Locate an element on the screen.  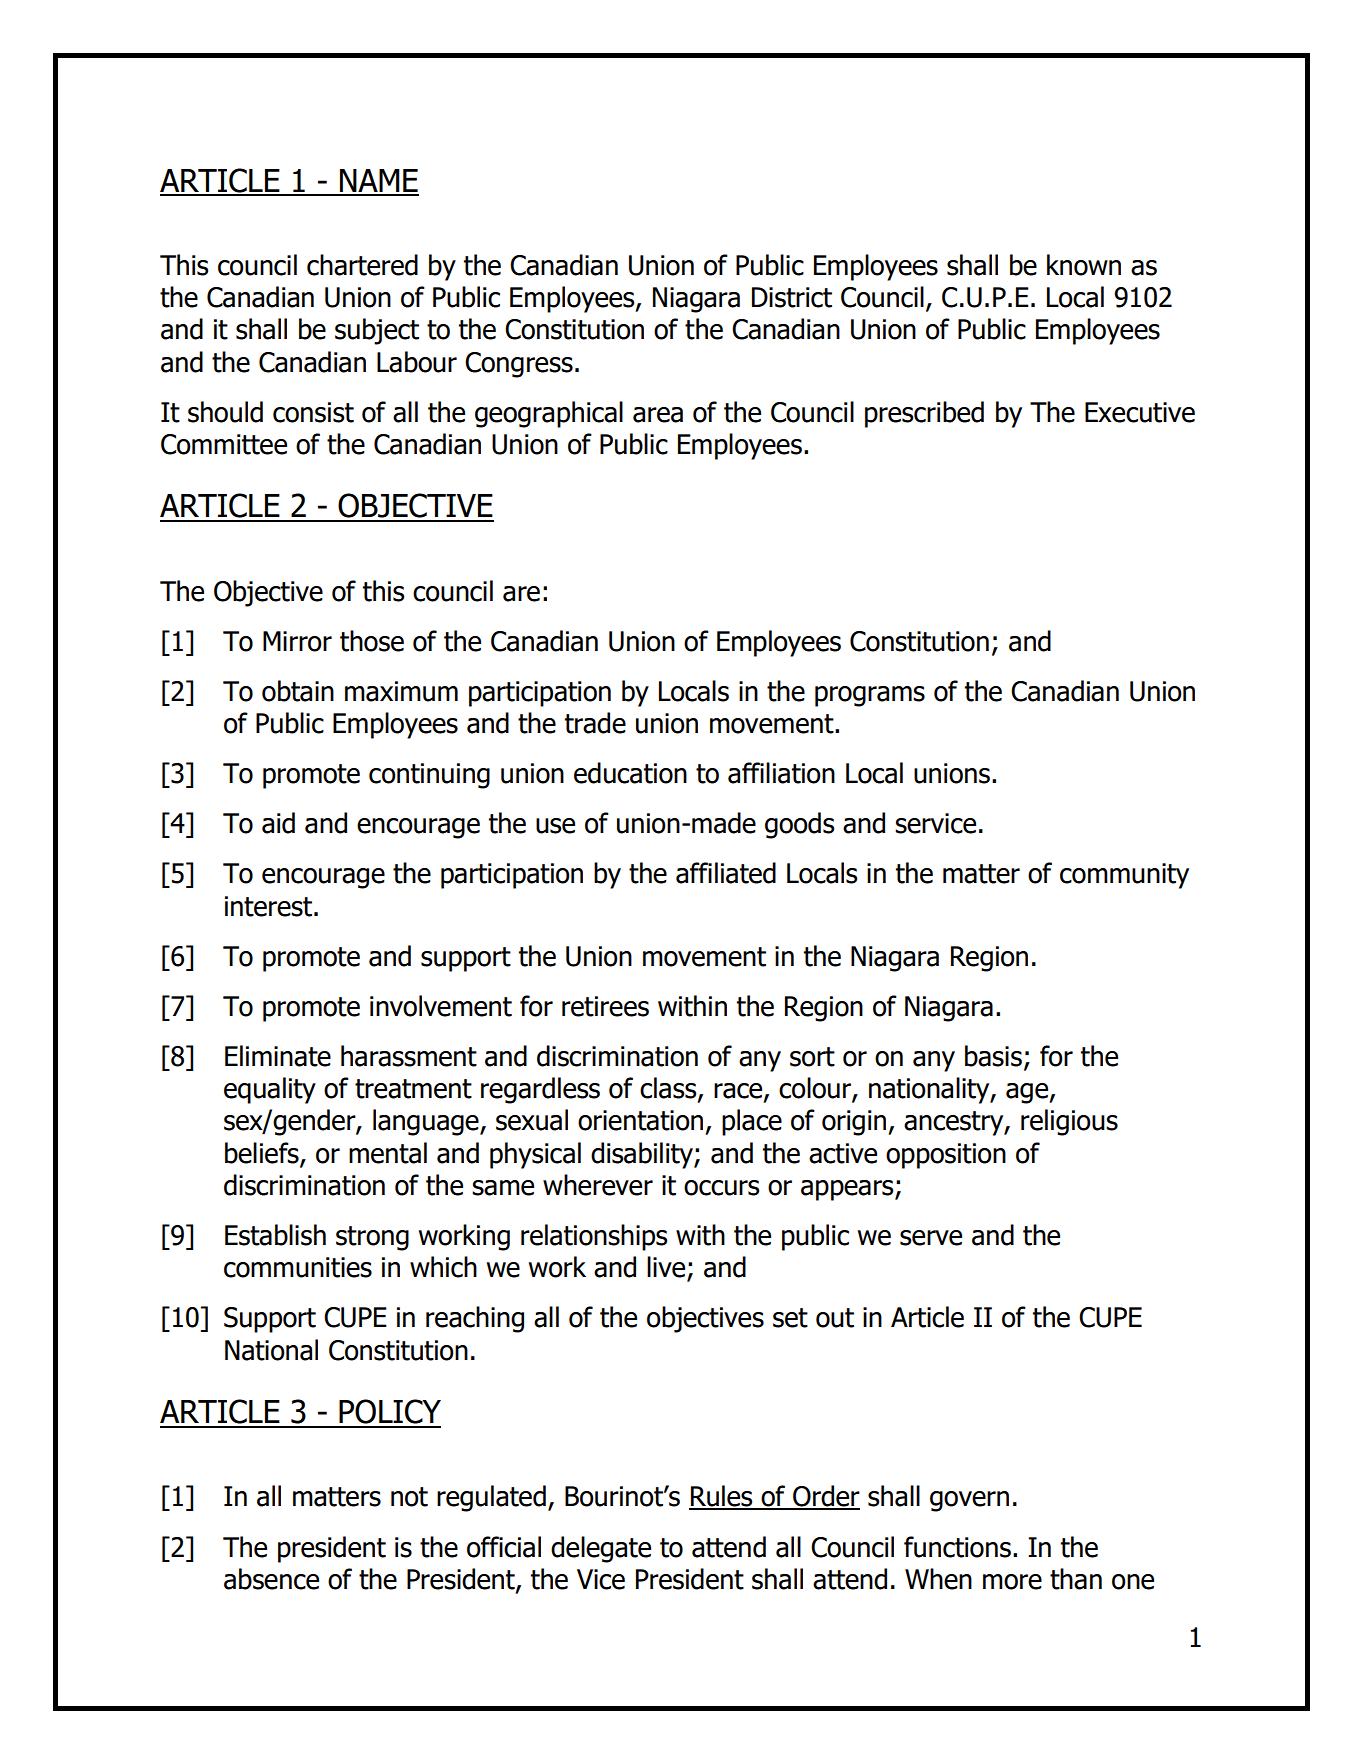
subject is located at coordinates (377, 331).
